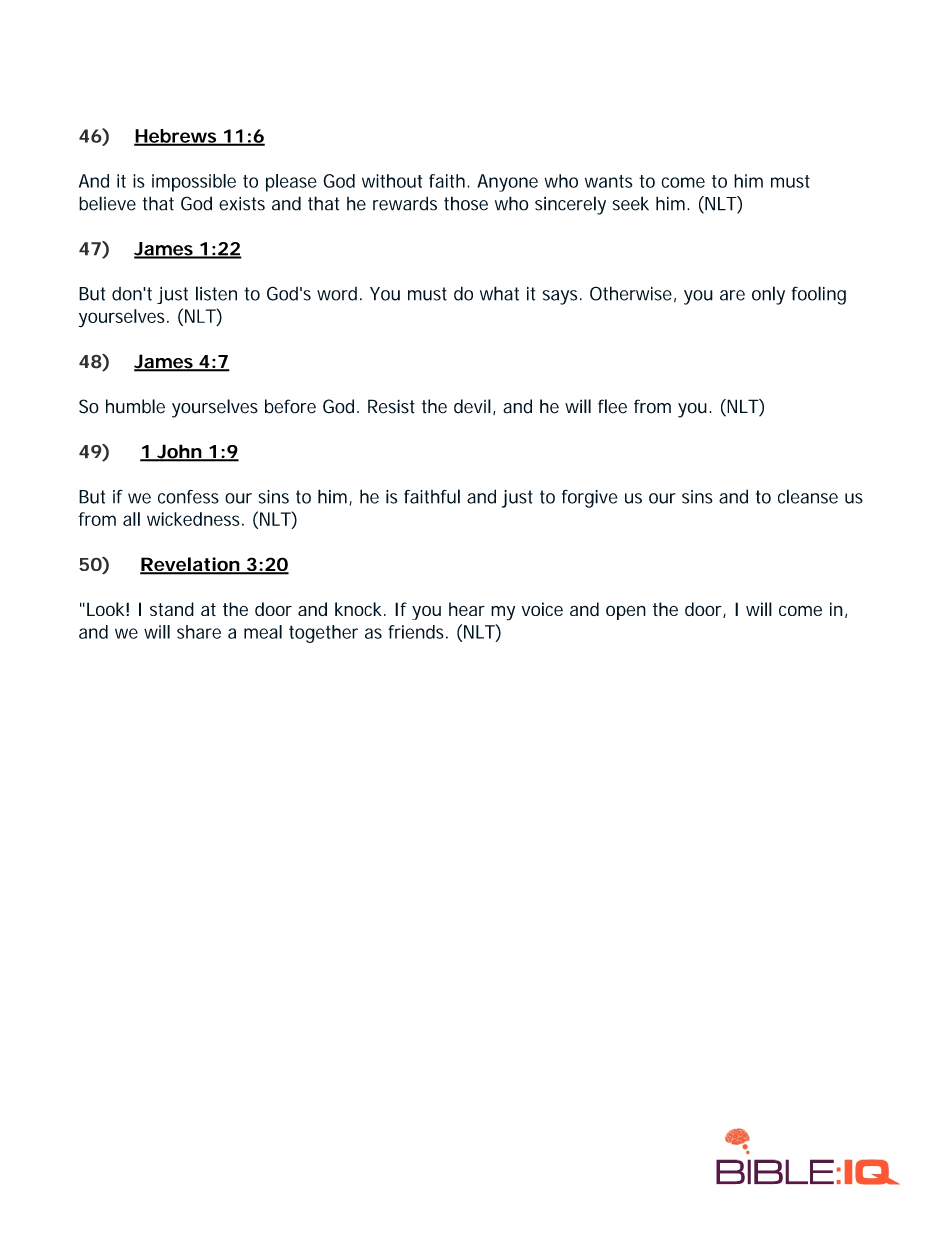  What do you see at coordinates (612, 406) in the screenshot?
I see `flee` at bounding box center [612, 406].
